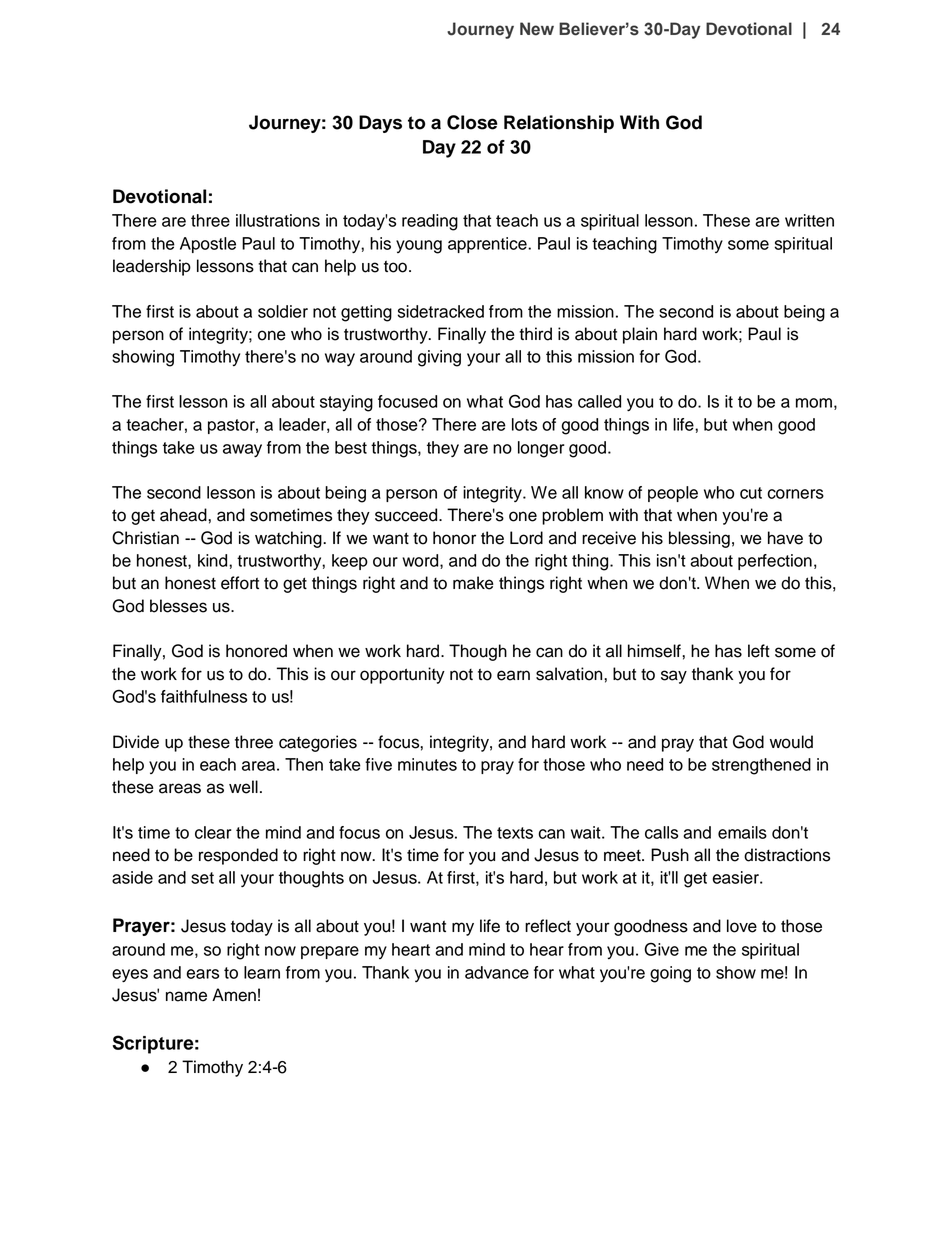 The width and height of the screenshot is (952, 1233). Describe the element at coordinates (184, 515) in the screenshot. I see `ahead` at that location.
